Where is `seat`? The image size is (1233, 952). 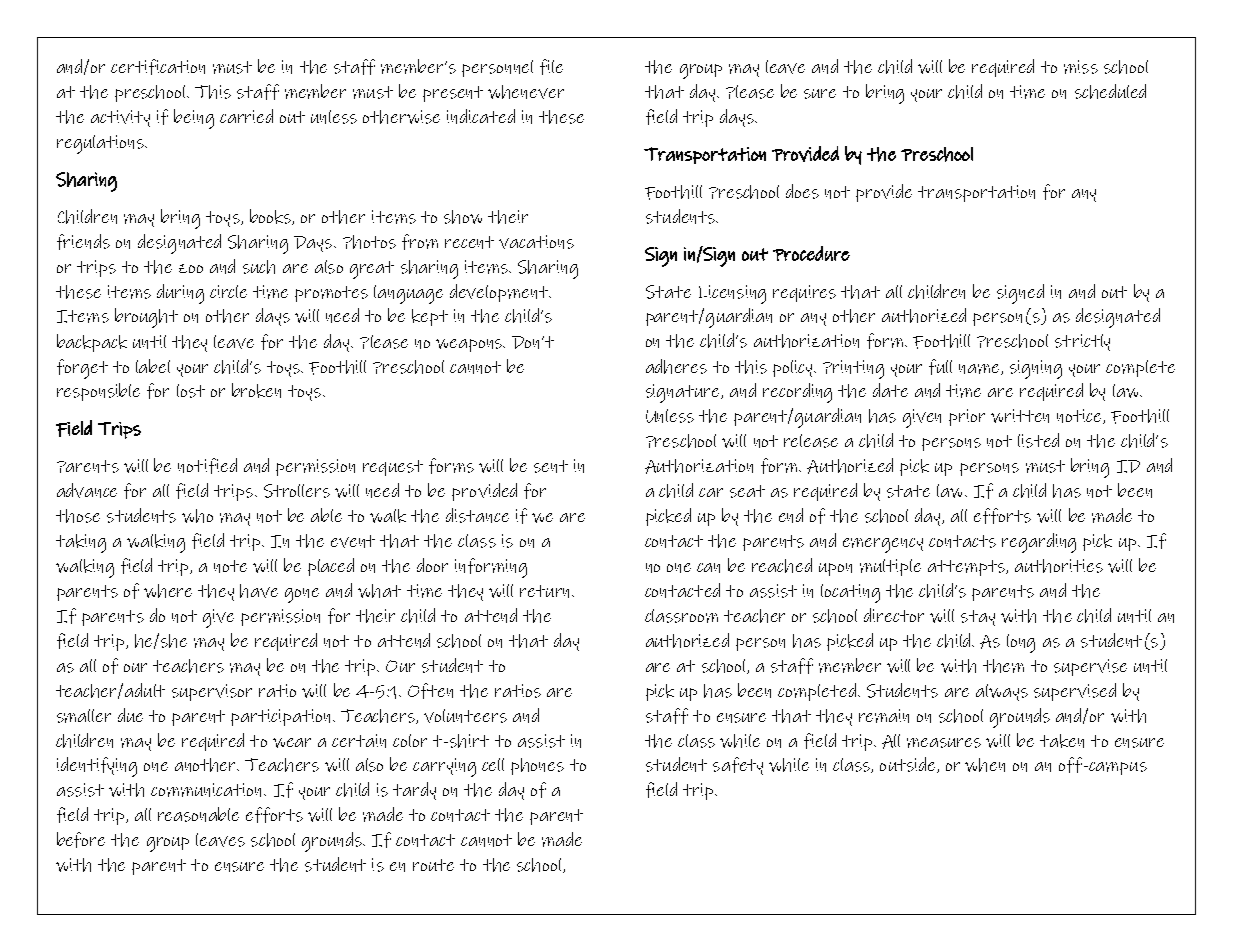 seat is located at coordinates (747, 491).
